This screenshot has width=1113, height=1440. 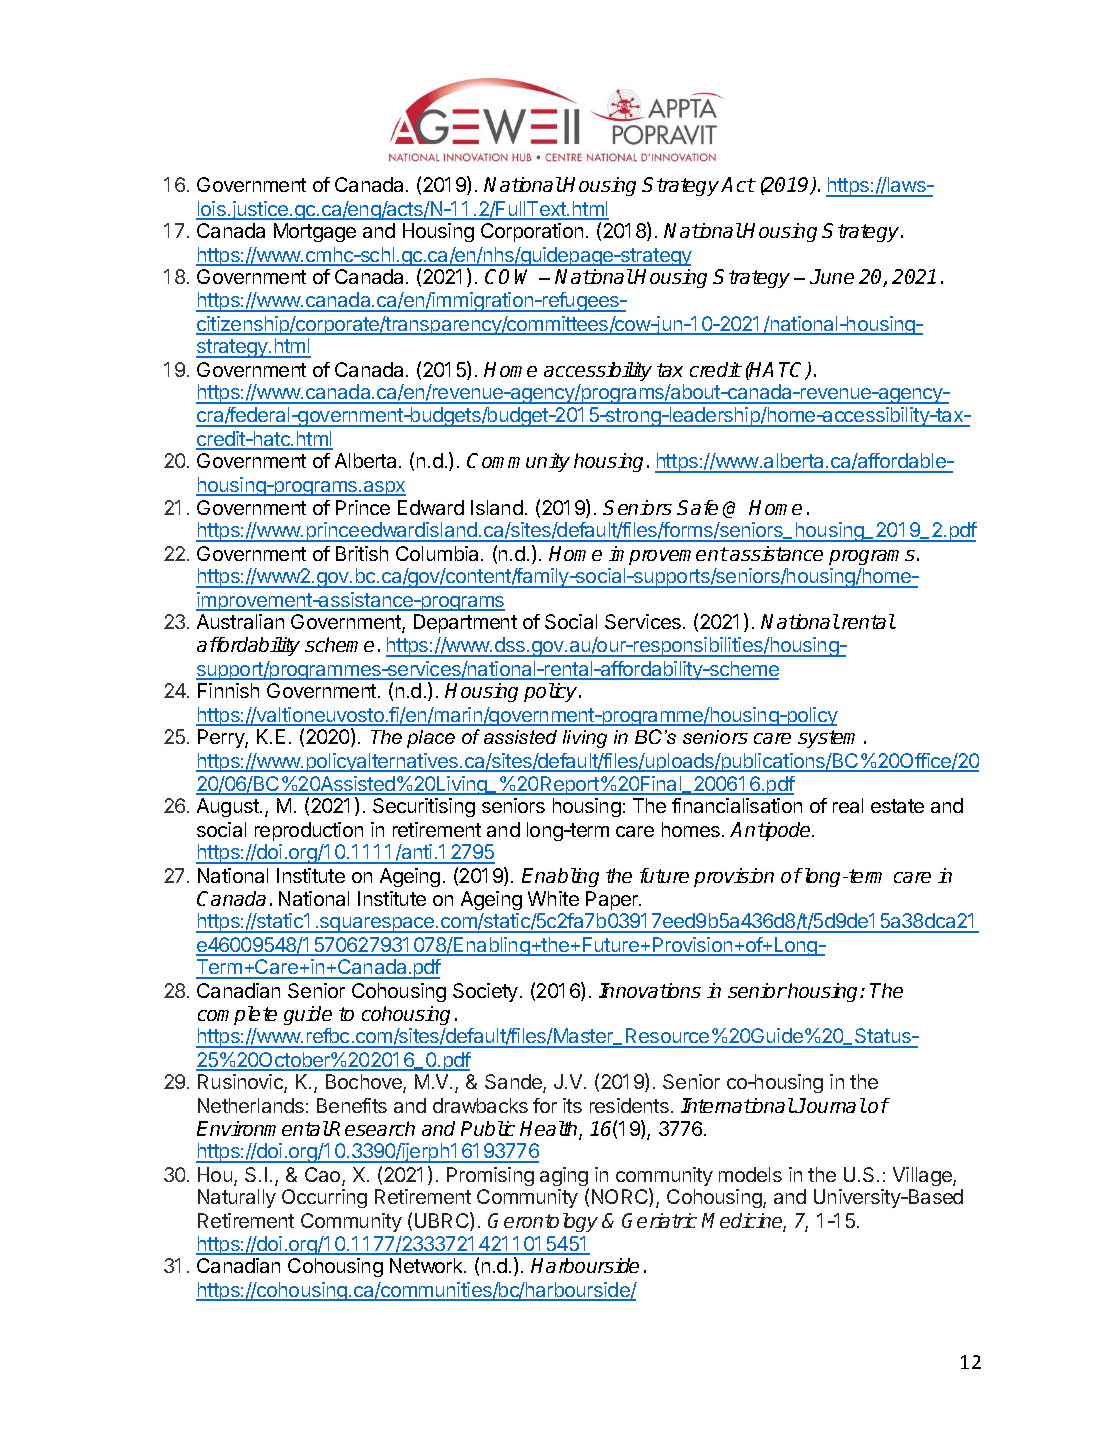 What do you see at coordinates (848, 805) in the screenshot?
I see `real` at bounding box center [848, 805].
